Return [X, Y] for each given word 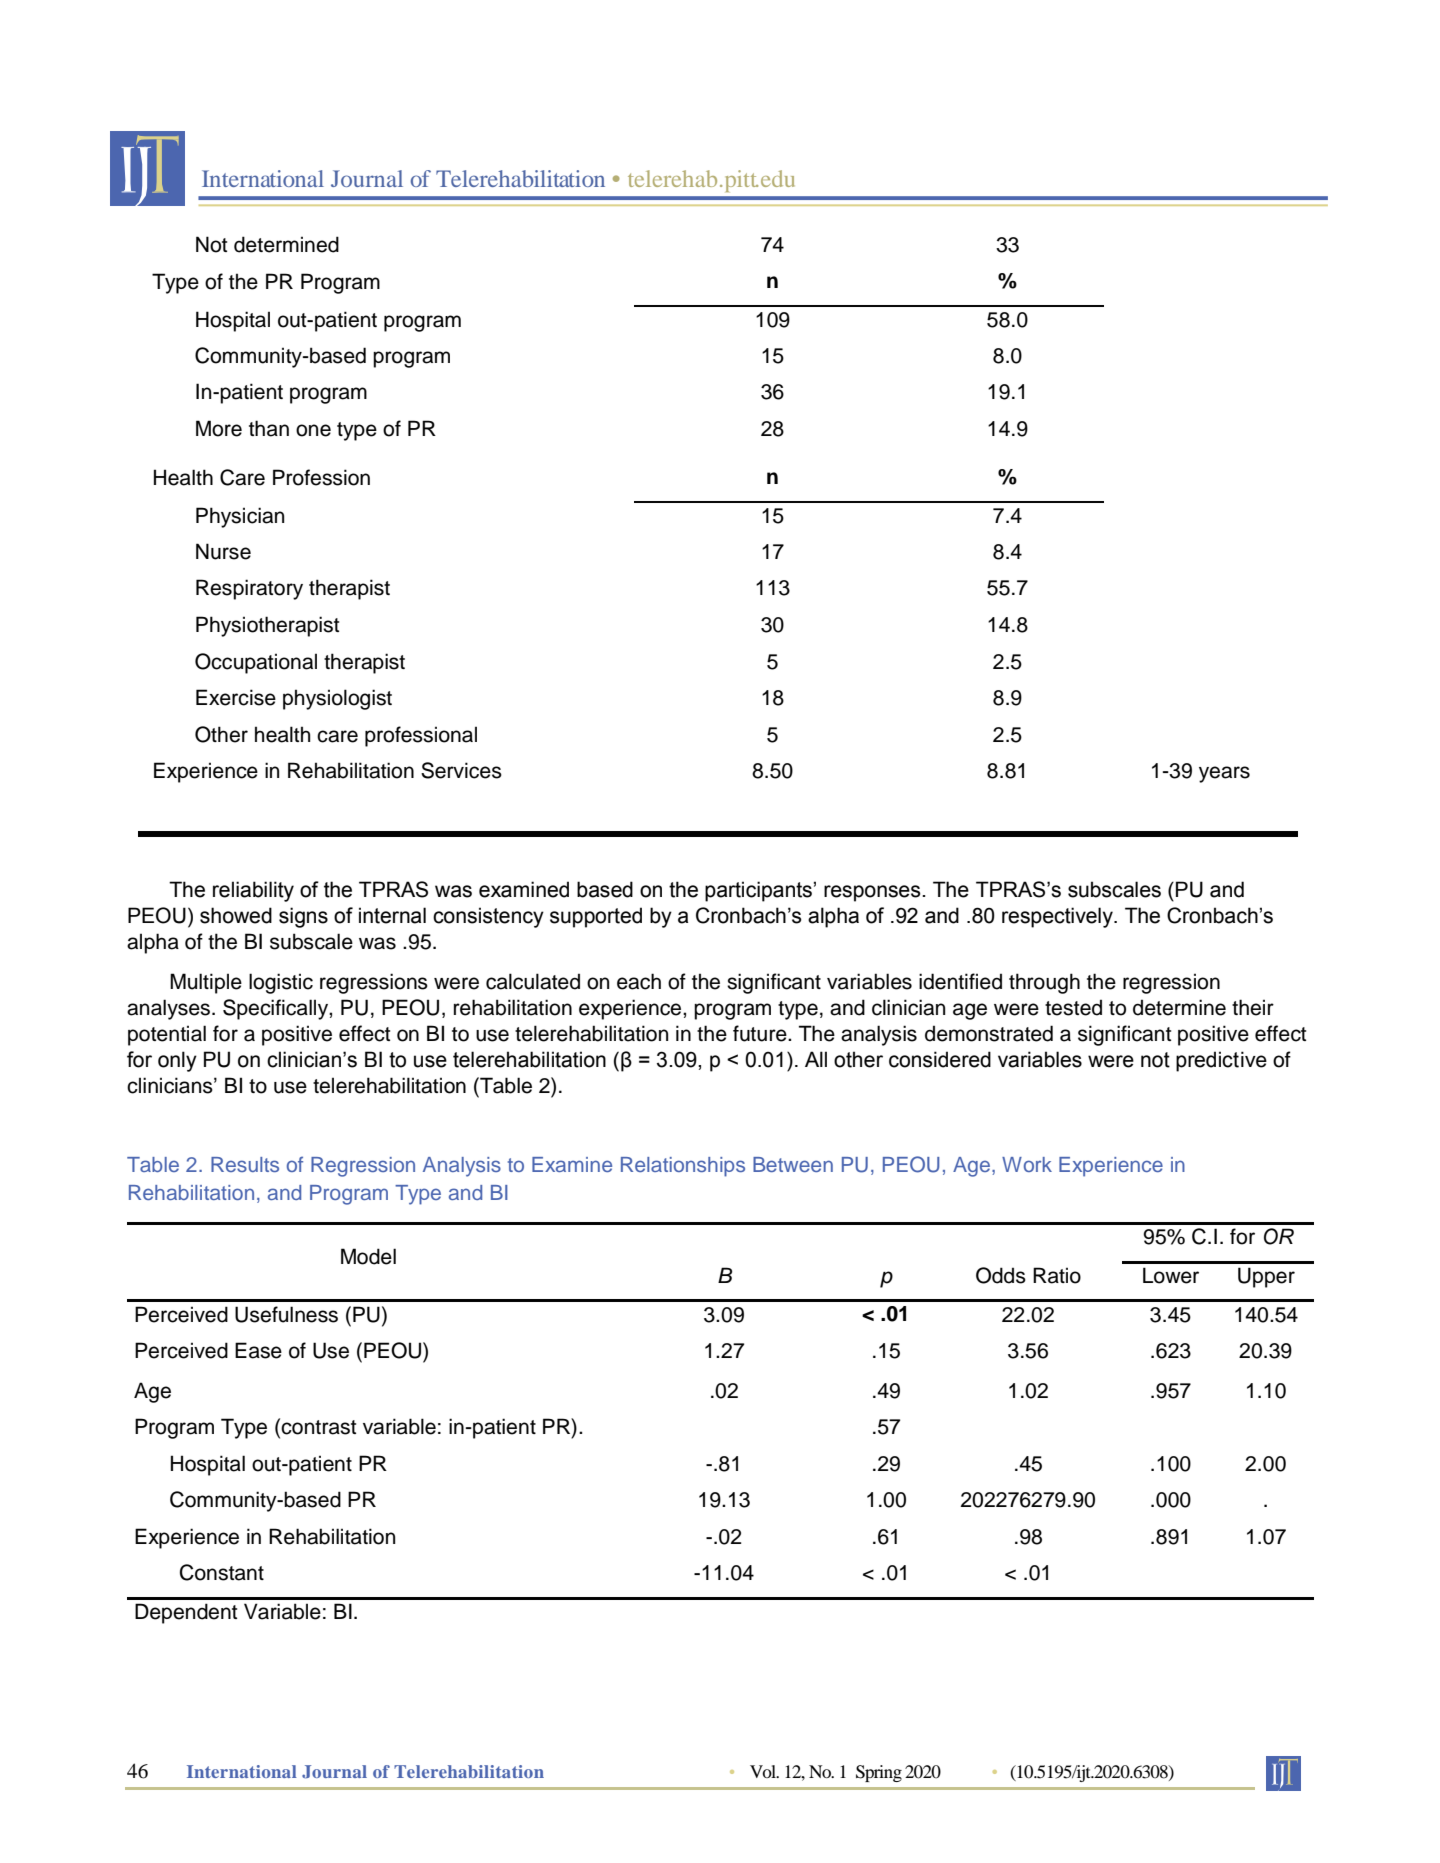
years [1224, 774]
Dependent [186, 1613]
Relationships [683, 1167]
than [269, 428]
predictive [1221, 1061]
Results [245, 1164]
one [313, 430]
